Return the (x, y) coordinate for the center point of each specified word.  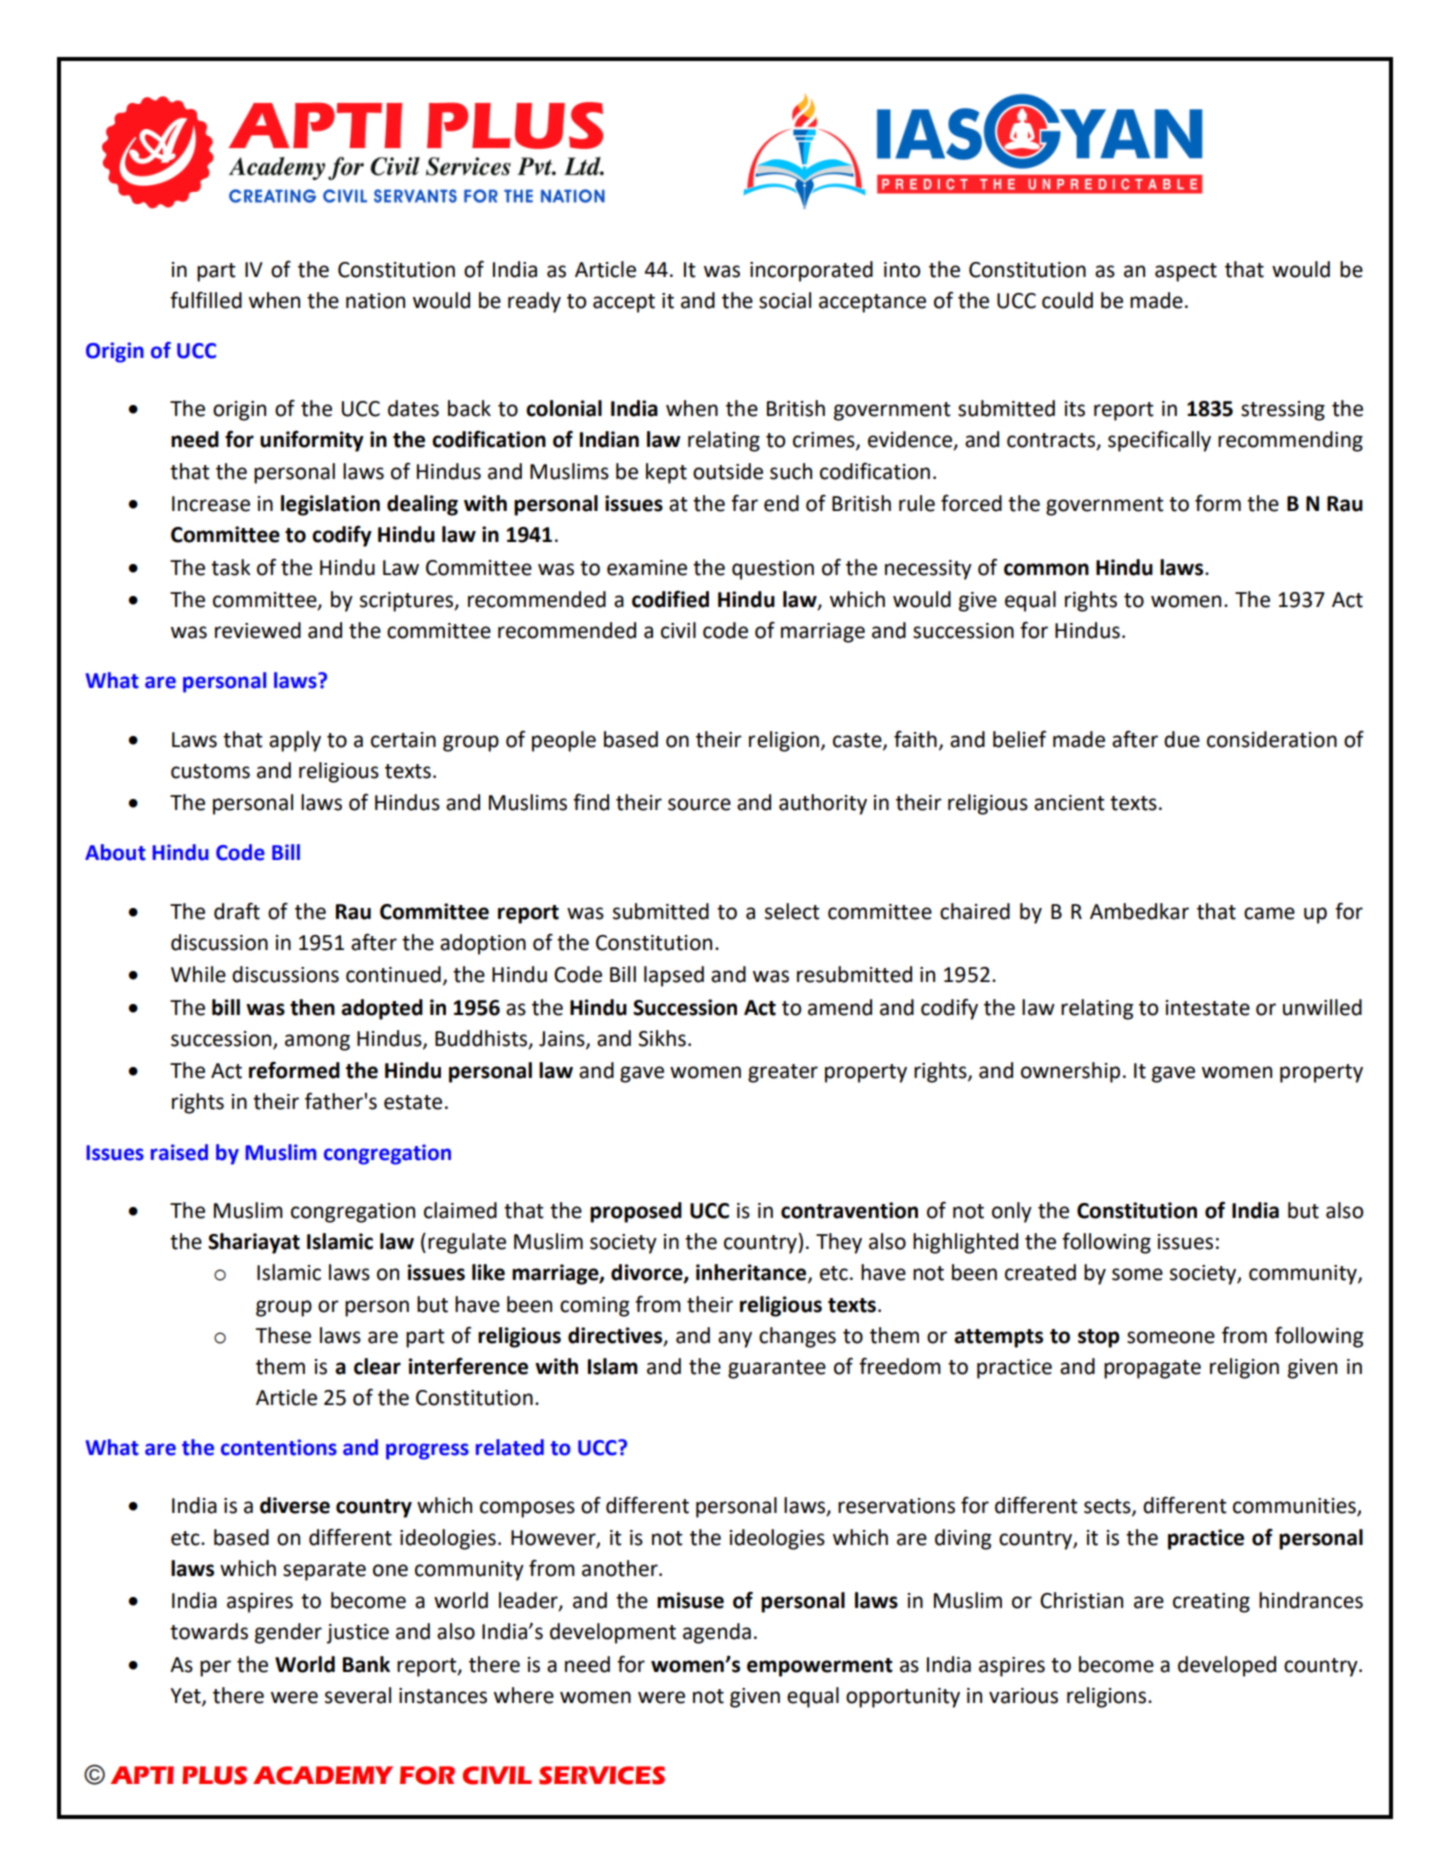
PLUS (214, 1775)
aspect (1186, 272)
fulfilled (206, 300)
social (785, 300)
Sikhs (662, 1038)
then (312, 1007)
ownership (1070, 1072)
